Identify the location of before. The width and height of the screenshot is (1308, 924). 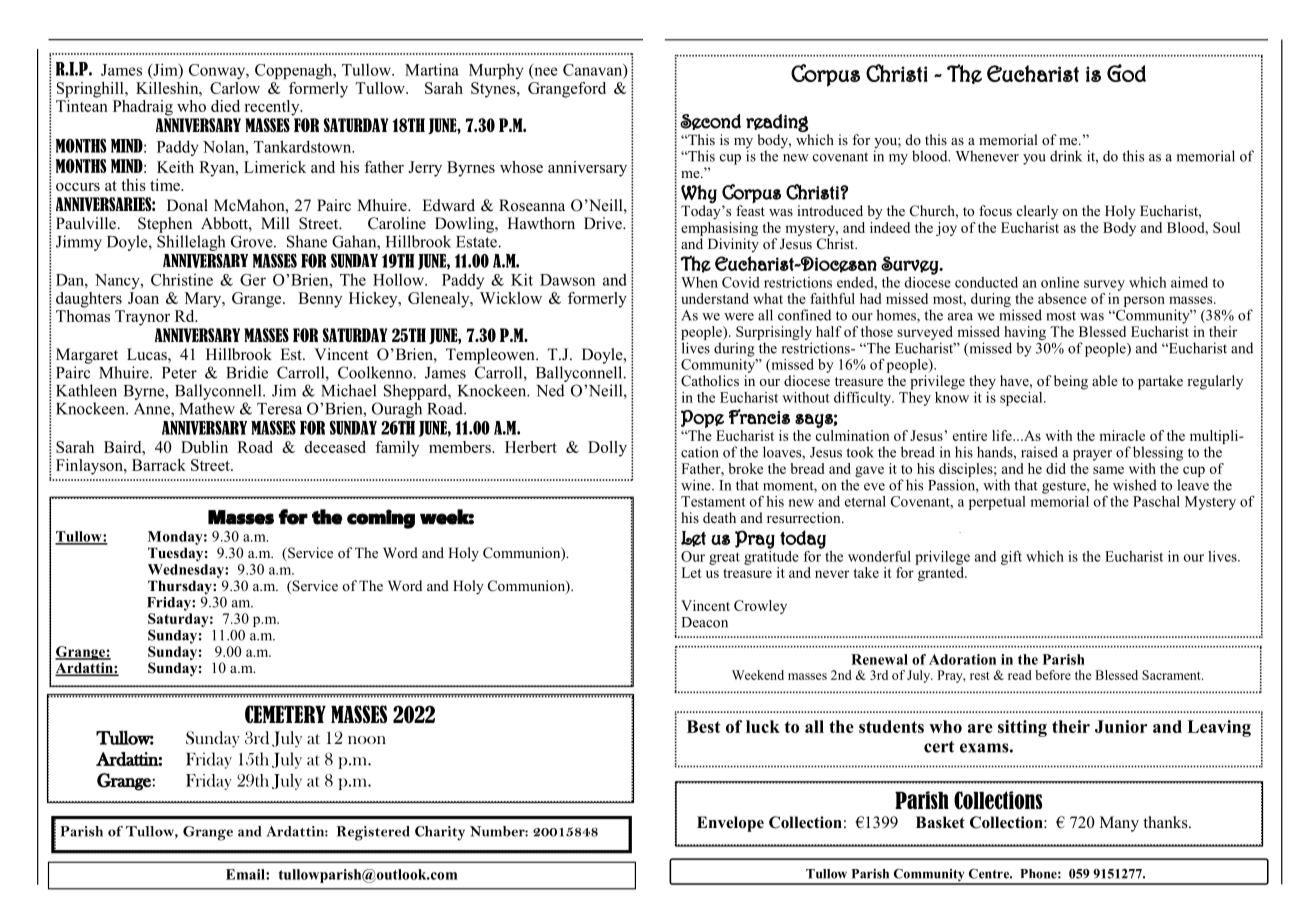
(1053, 675).
